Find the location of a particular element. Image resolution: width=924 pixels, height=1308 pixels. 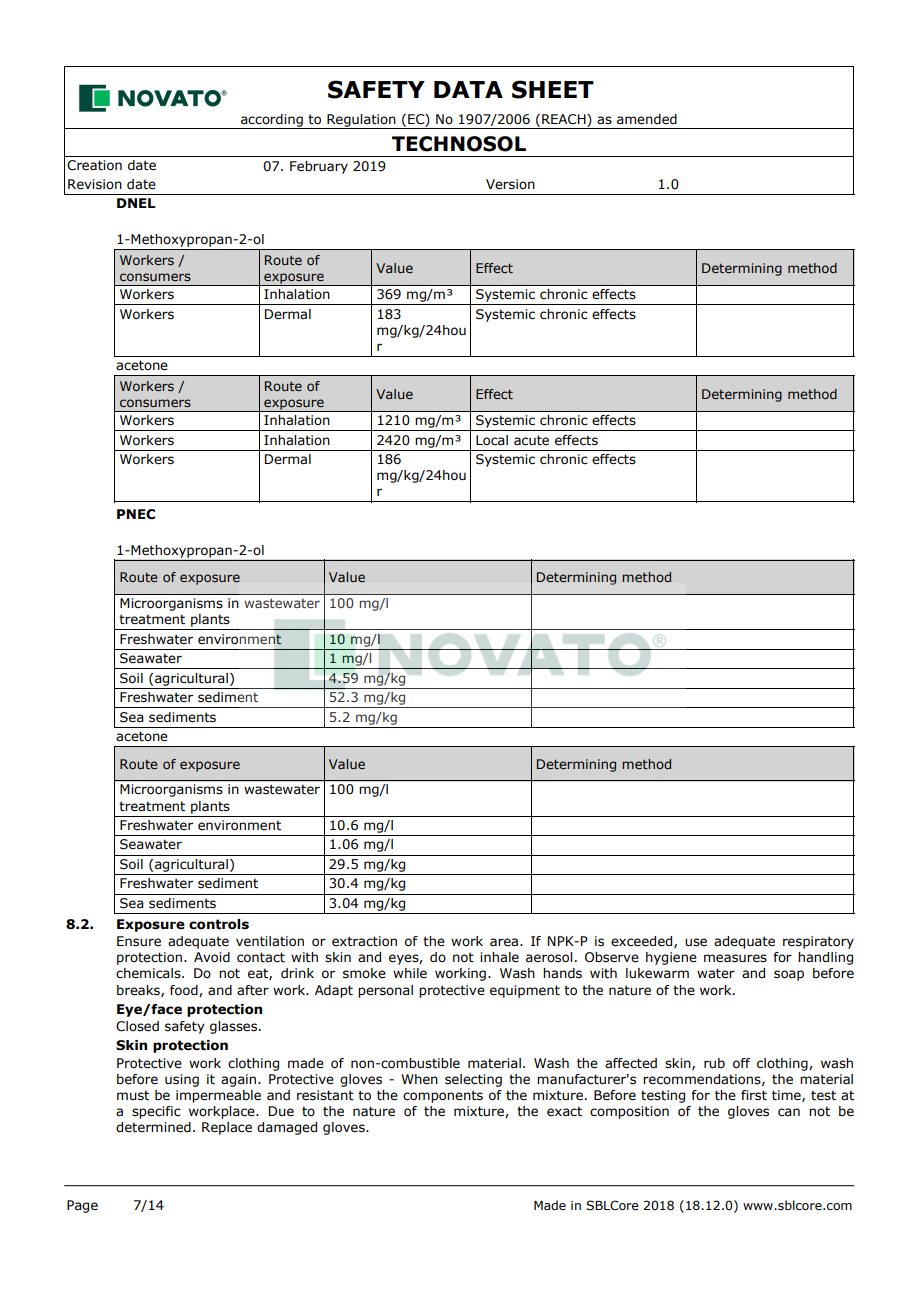

area is located at coordinates (504, 942).
